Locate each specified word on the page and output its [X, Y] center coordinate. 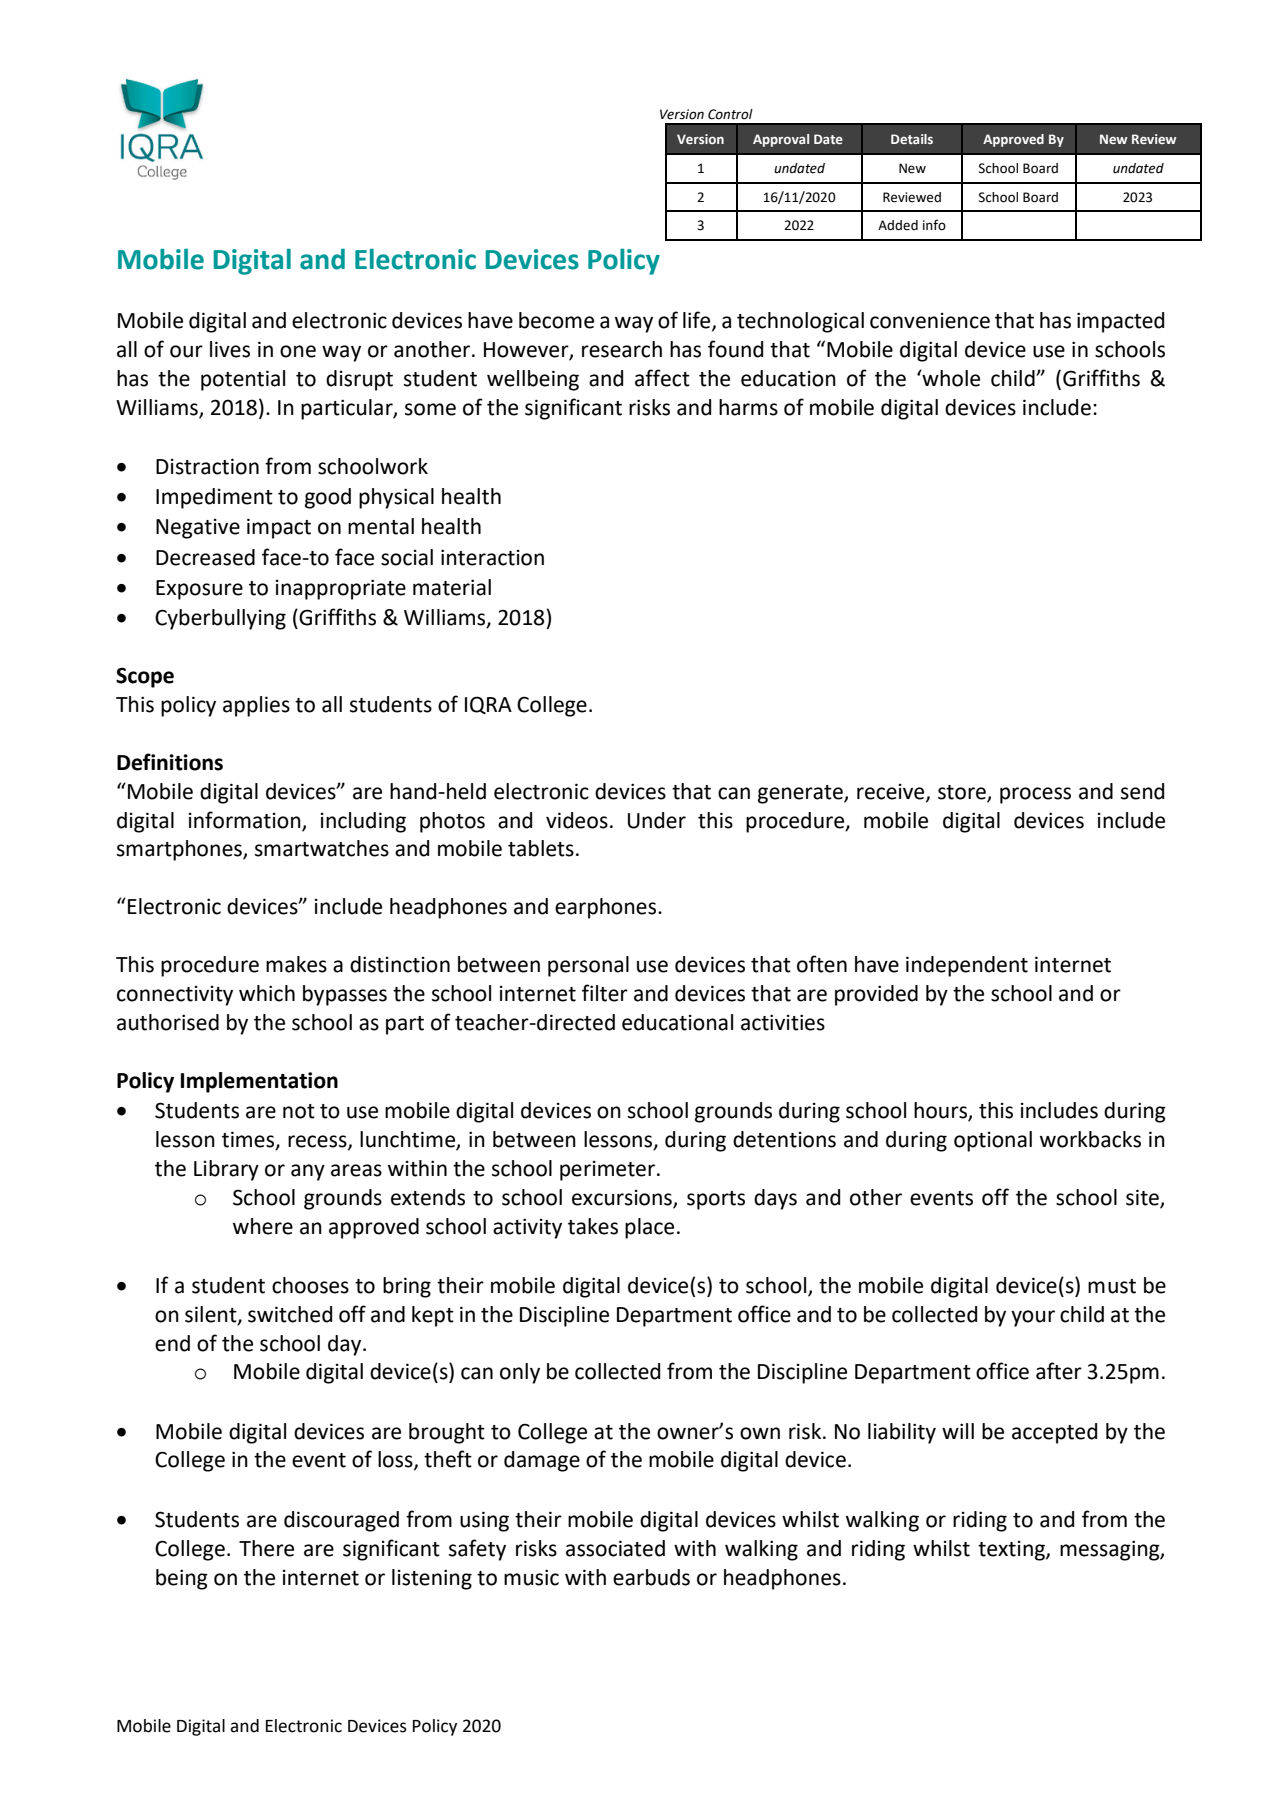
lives [230, 349]
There [266, 1548]
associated [615, 1548]
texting [1012, 1551]
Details [912, 139]
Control [730, 114]
